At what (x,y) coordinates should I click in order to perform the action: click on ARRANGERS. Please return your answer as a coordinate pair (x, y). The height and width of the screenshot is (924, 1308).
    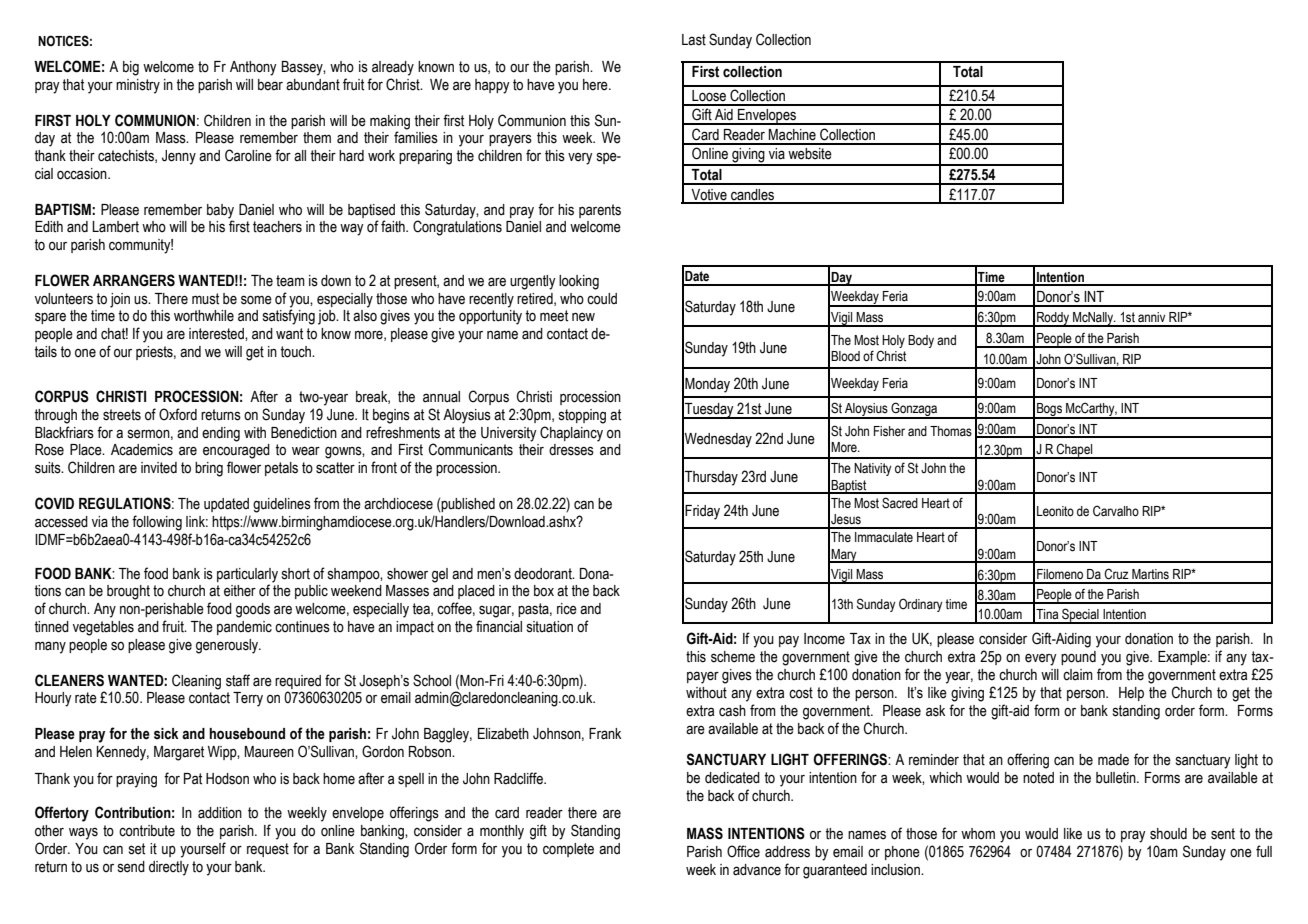
    Looking at the image, I should click on (134, 280).
